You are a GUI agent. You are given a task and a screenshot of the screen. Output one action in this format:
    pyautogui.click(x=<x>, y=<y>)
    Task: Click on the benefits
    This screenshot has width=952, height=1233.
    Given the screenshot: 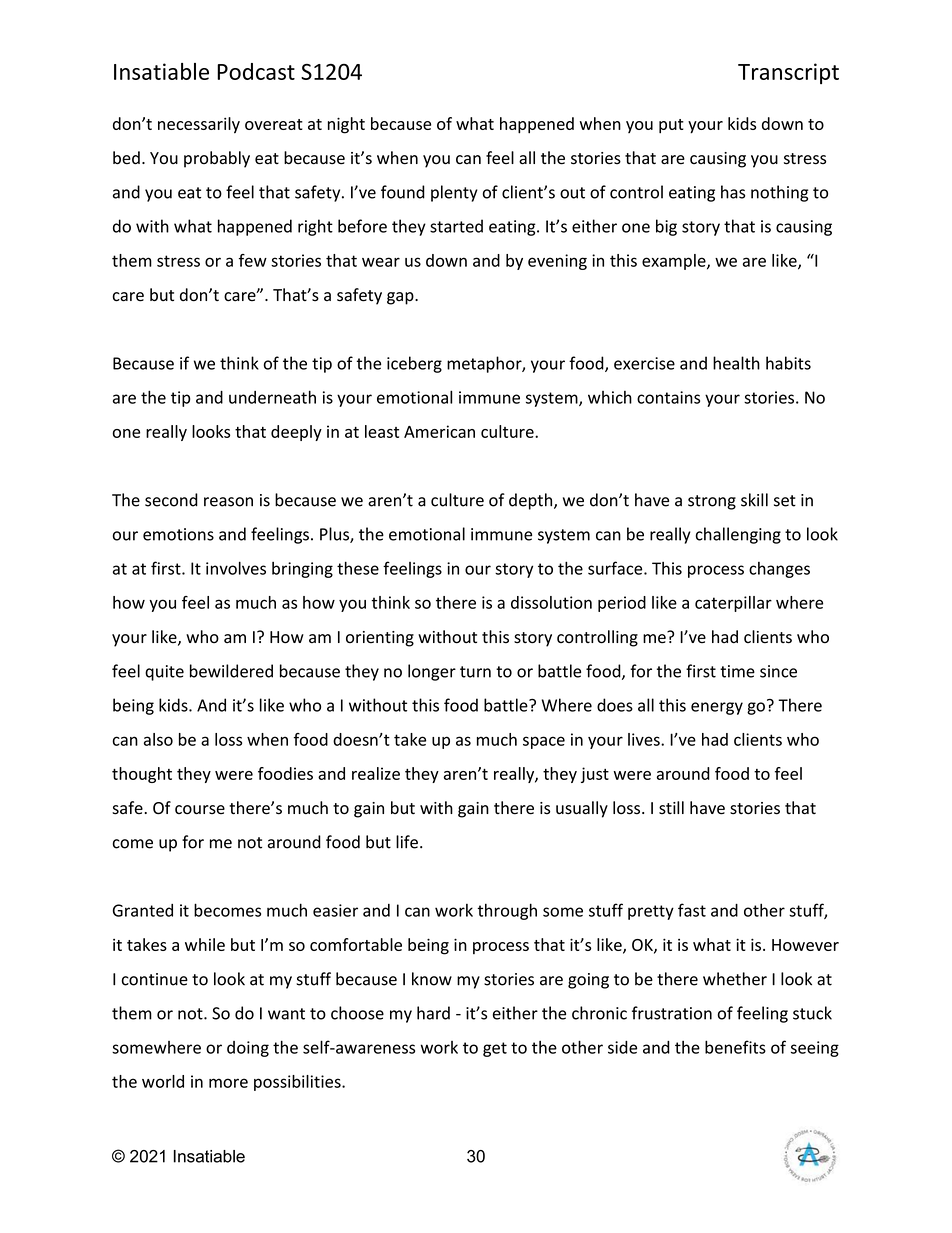 What is the action you would take?
    pyautogui.click(x=735, y=1047)
